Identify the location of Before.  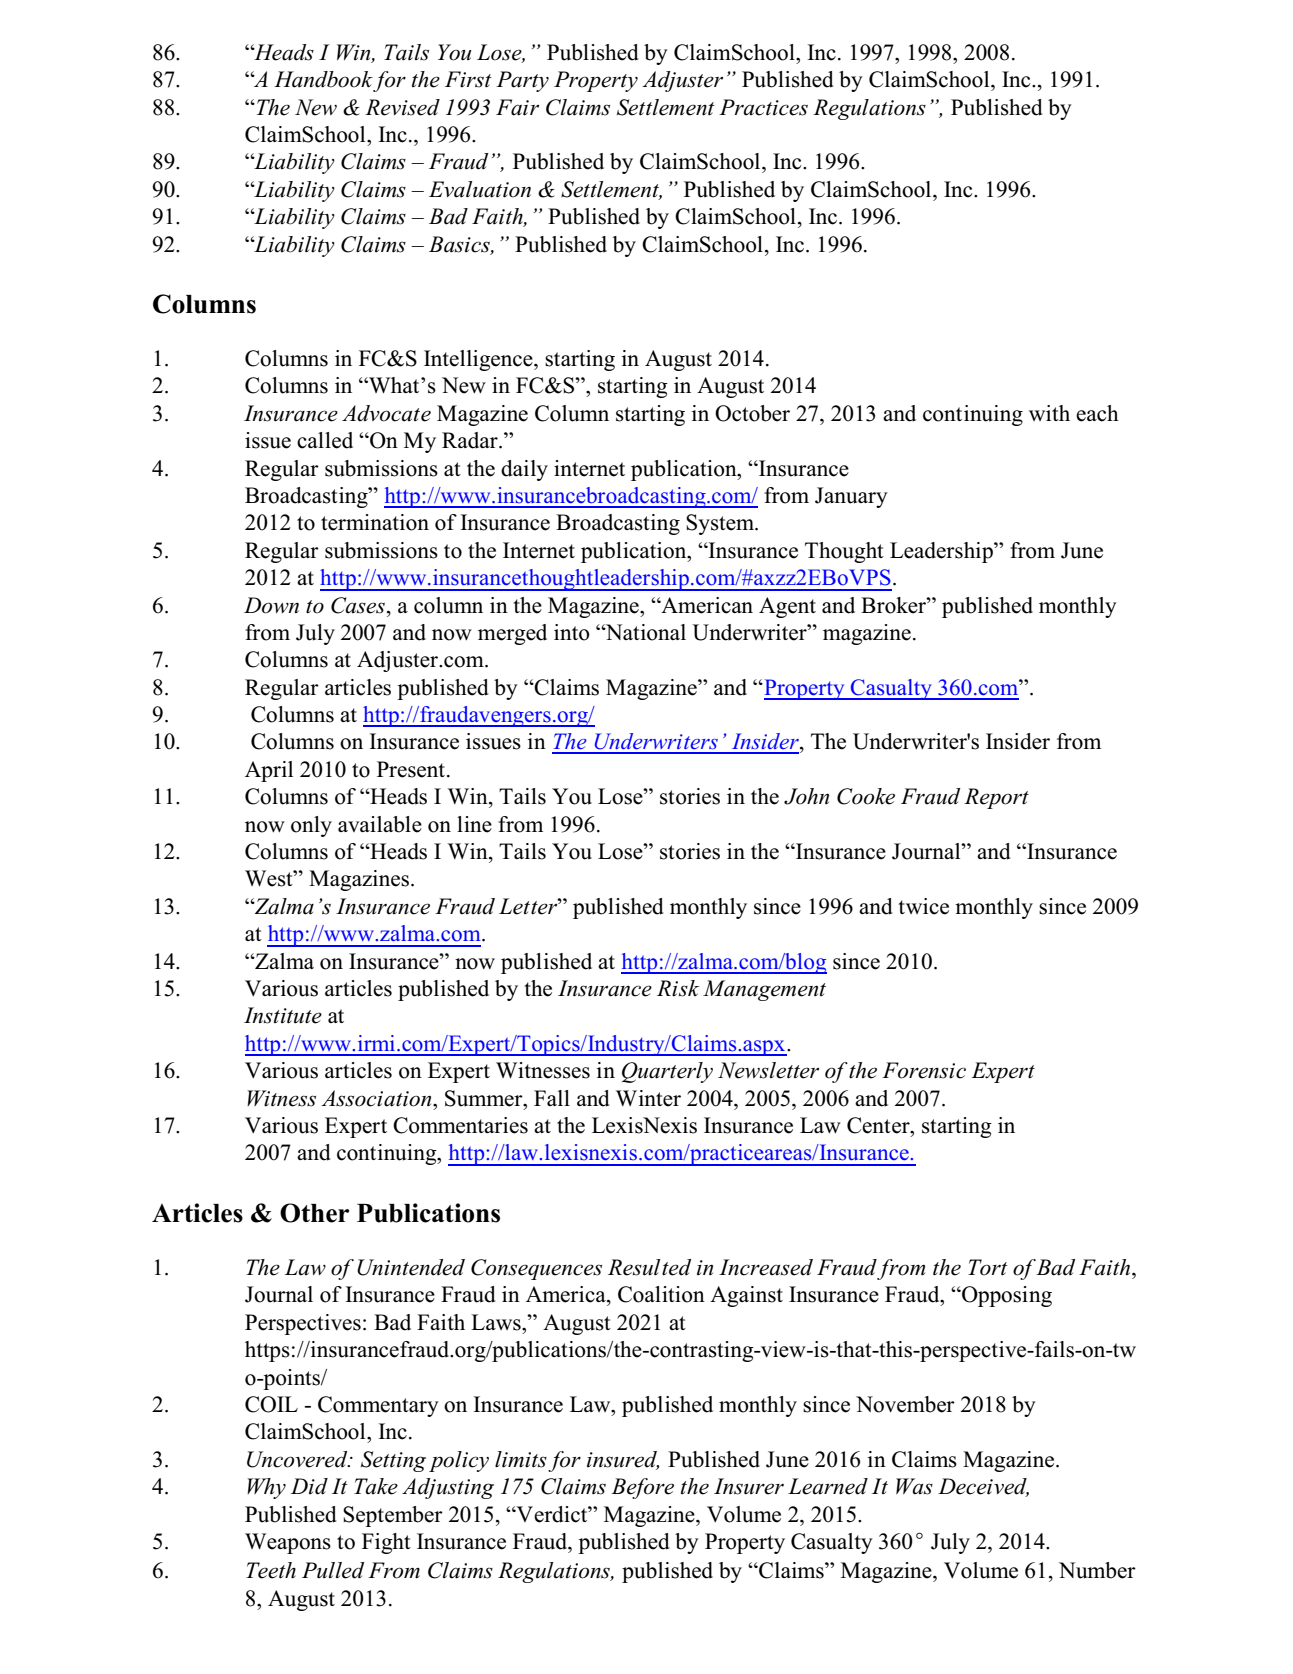
(642, 1488).
